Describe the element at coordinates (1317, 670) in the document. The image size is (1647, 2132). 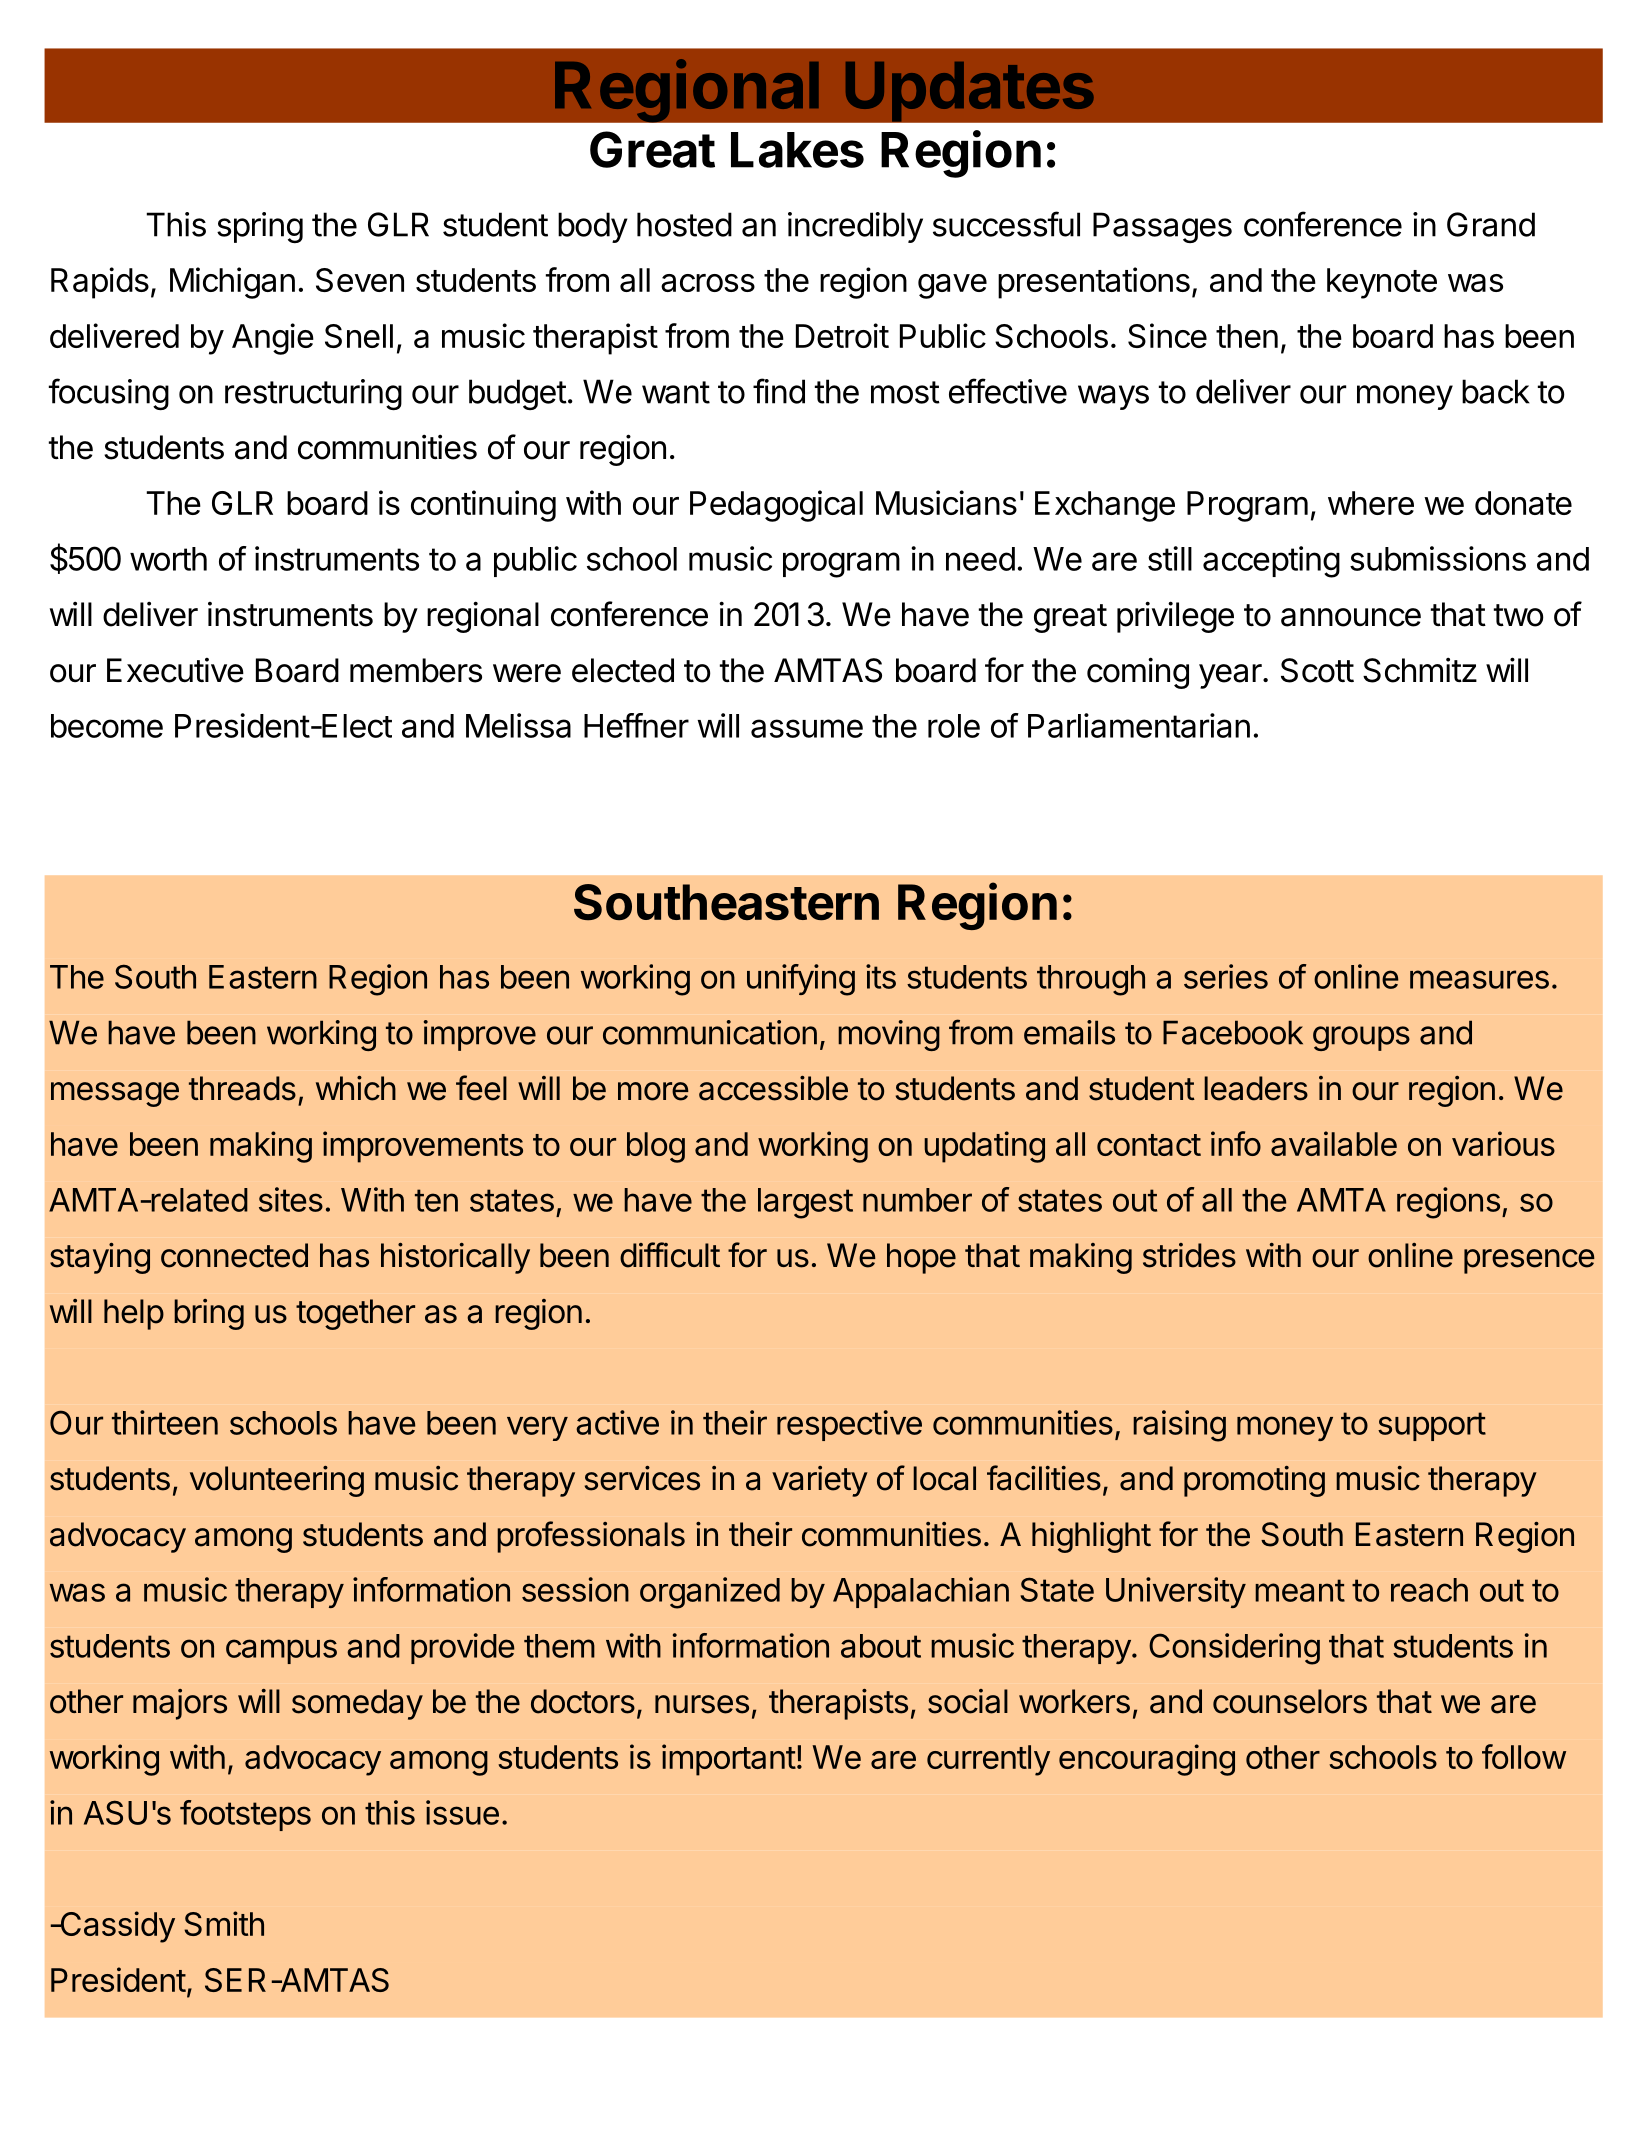
I see `Scott` at that location.
